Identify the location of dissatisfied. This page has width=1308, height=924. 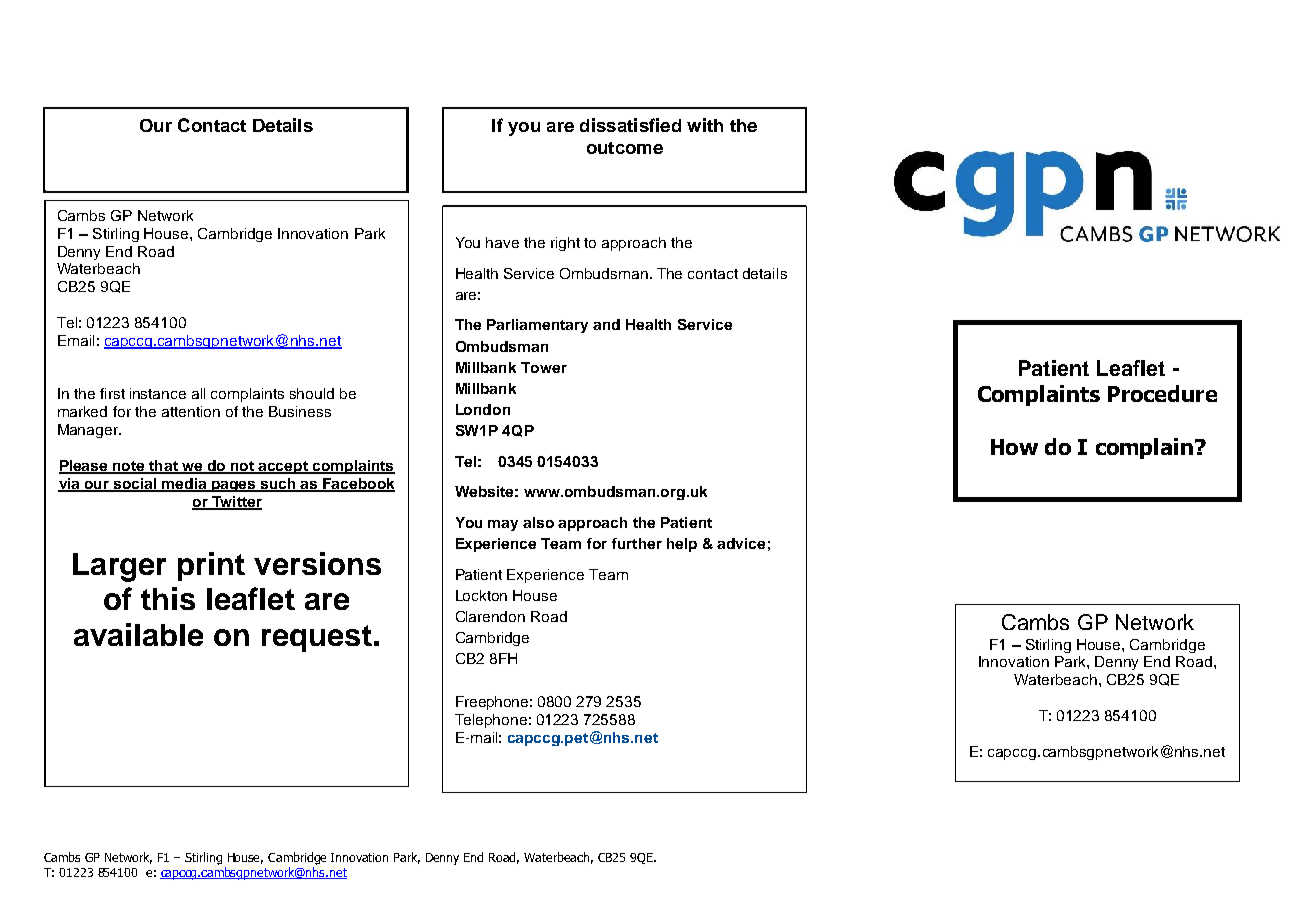
(630, 125).
